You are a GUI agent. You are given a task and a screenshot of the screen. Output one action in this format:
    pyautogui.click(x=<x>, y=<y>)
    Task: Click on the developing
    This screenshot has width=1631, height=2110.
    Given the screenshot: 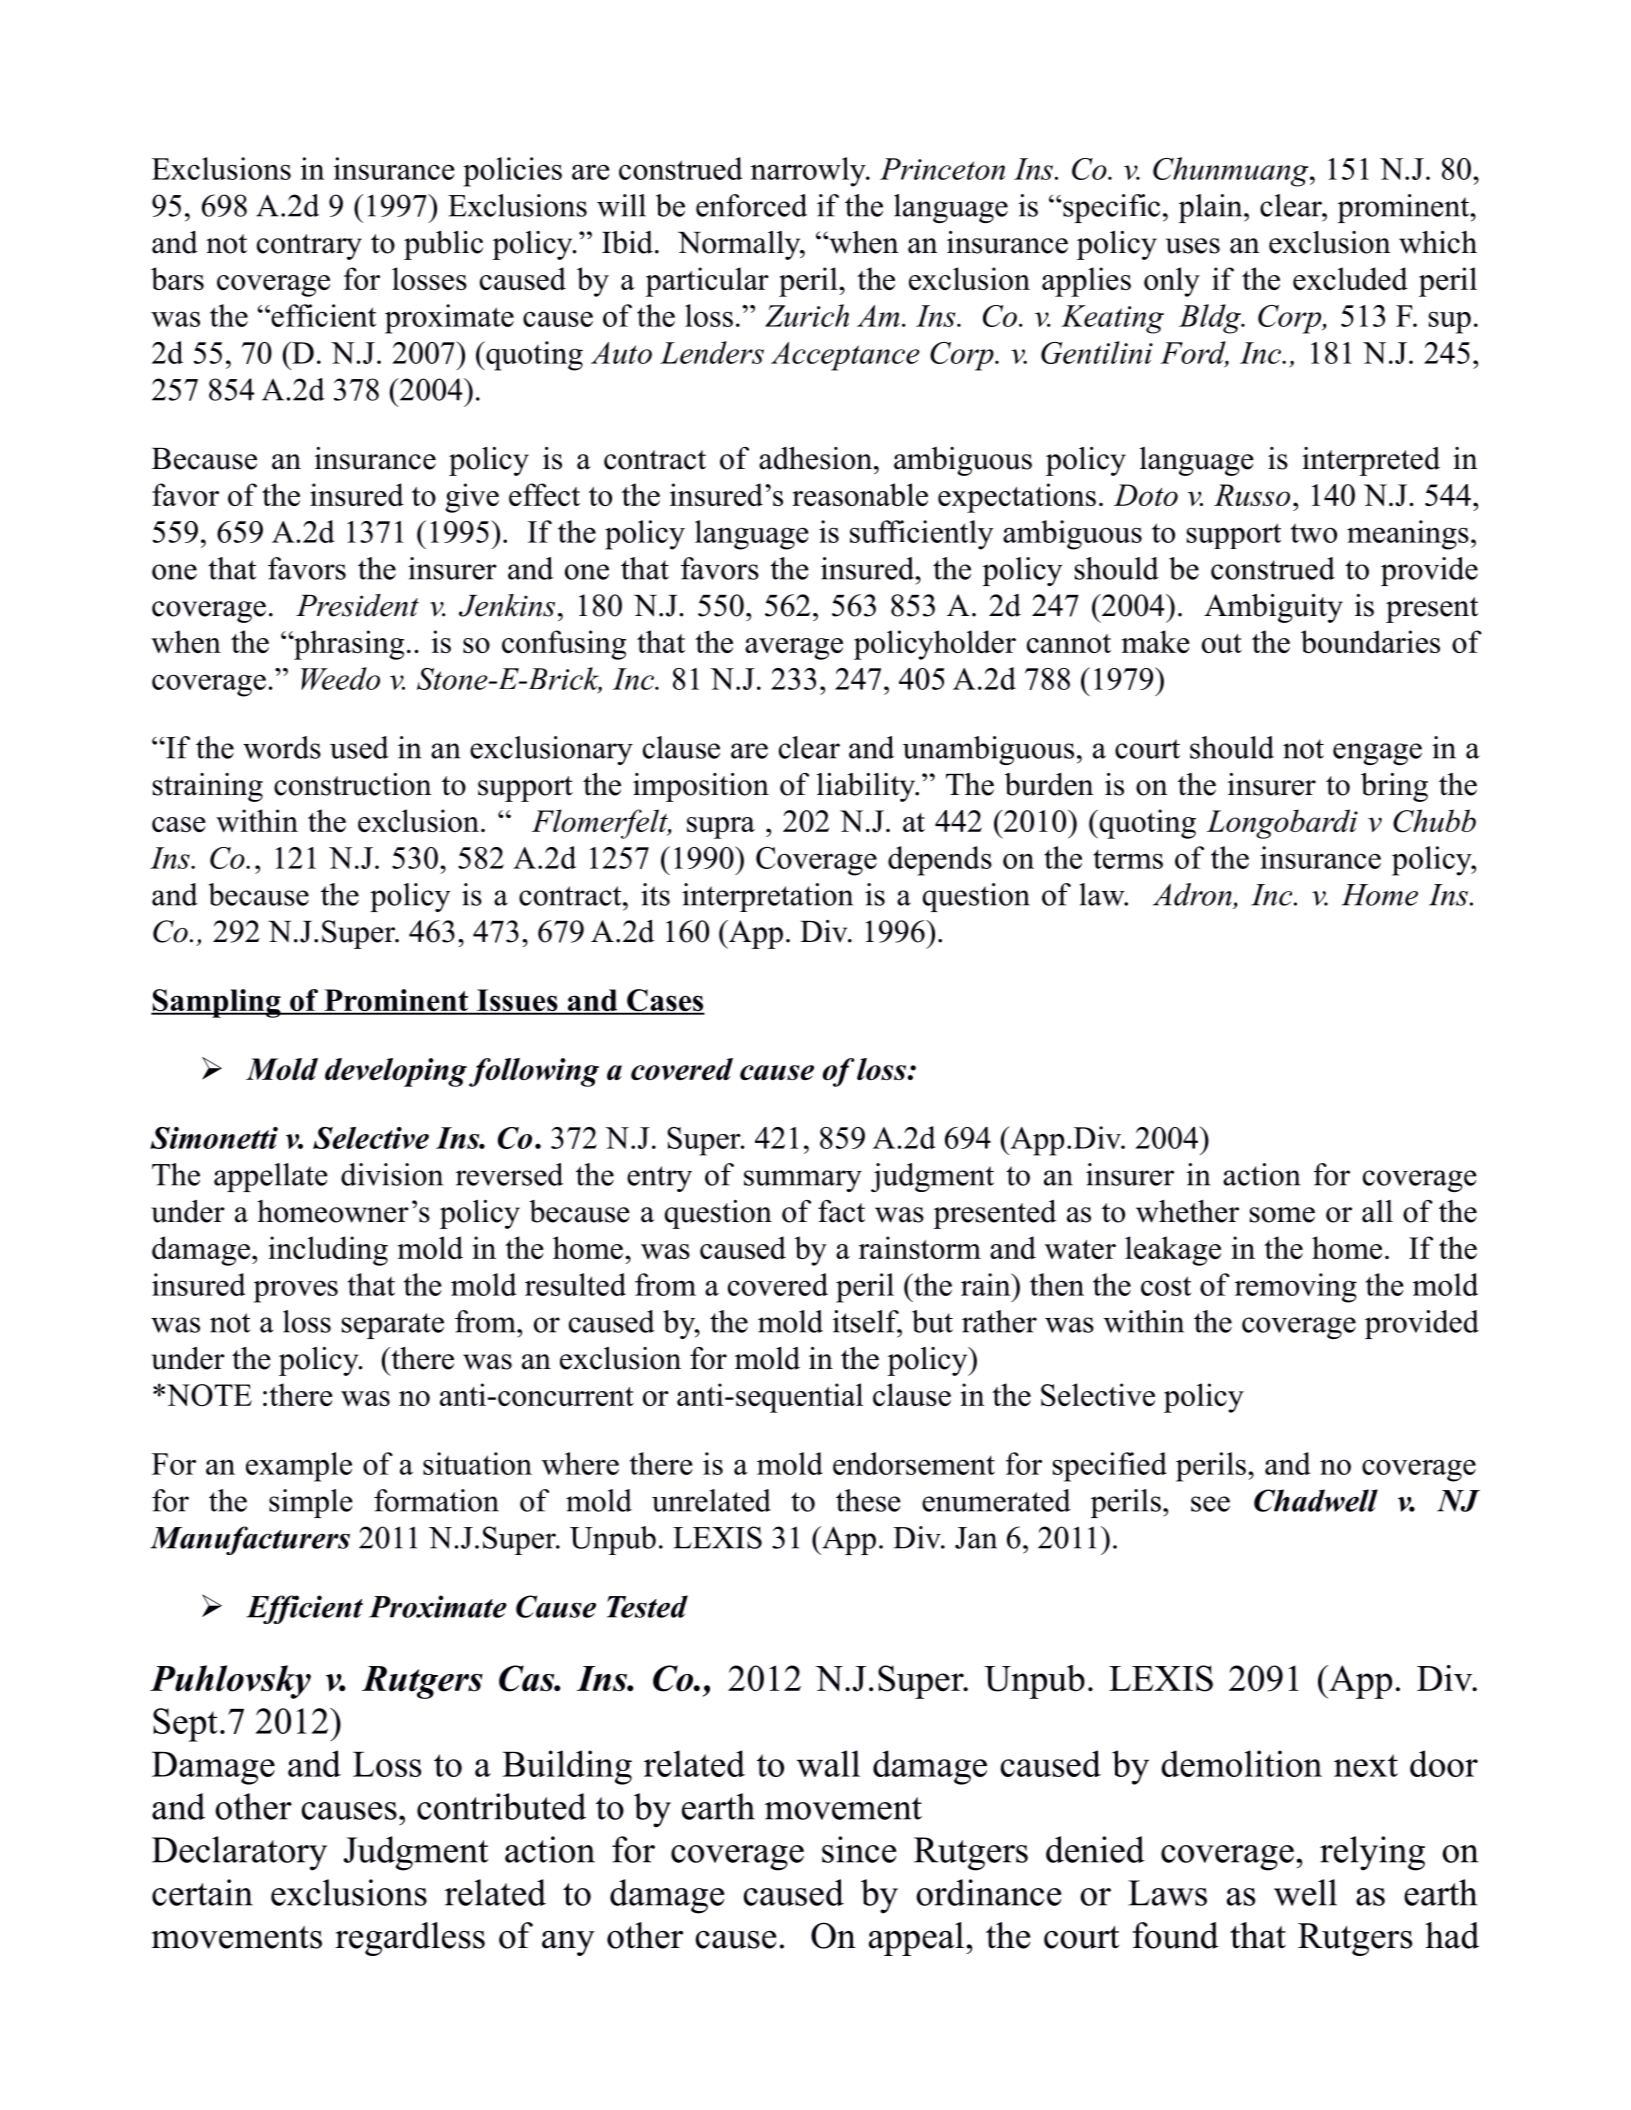 What is the action you would take?
    pyautogui.click(x=396, y=1072)
